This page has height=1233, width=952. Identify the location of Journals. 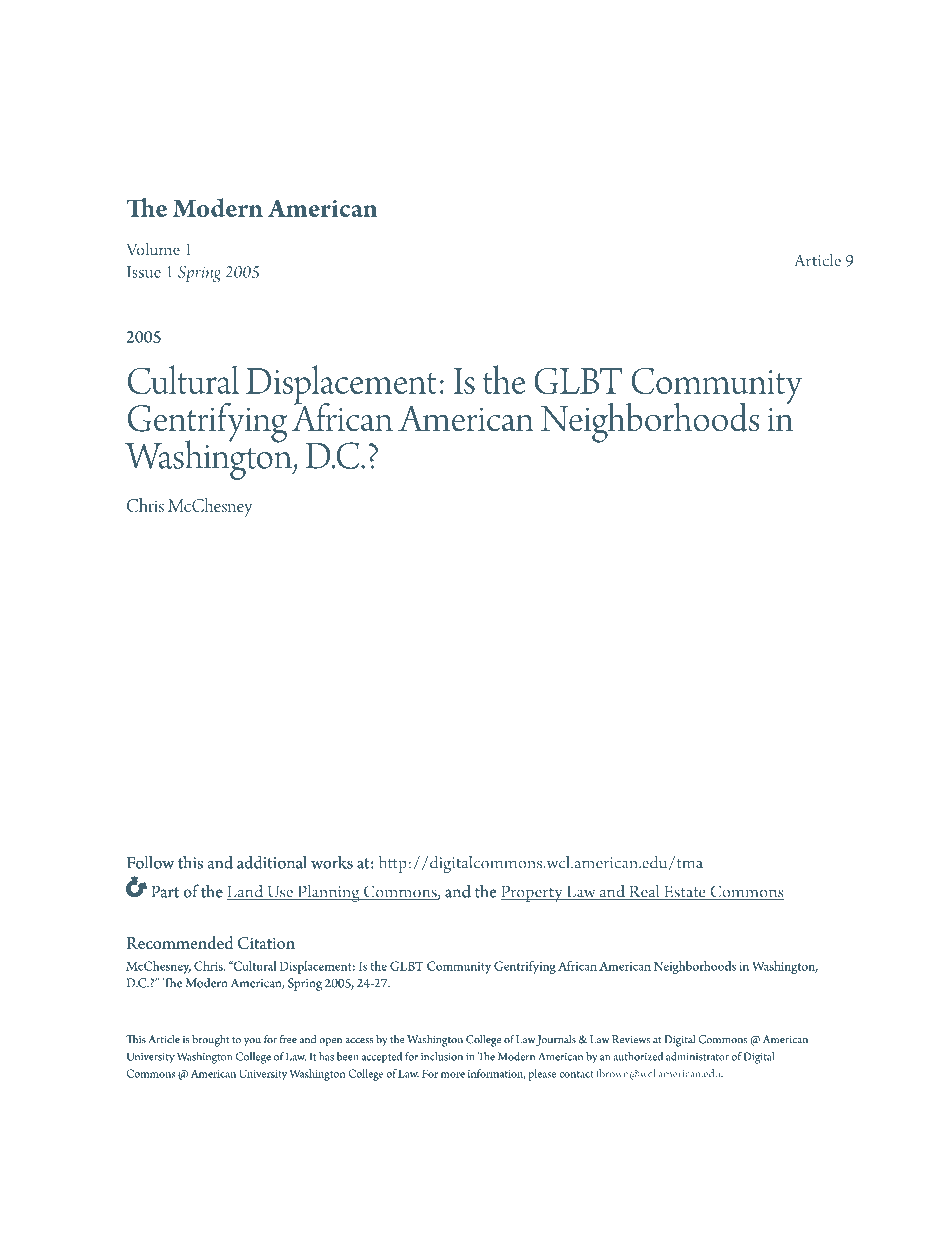
(556, 1040).
